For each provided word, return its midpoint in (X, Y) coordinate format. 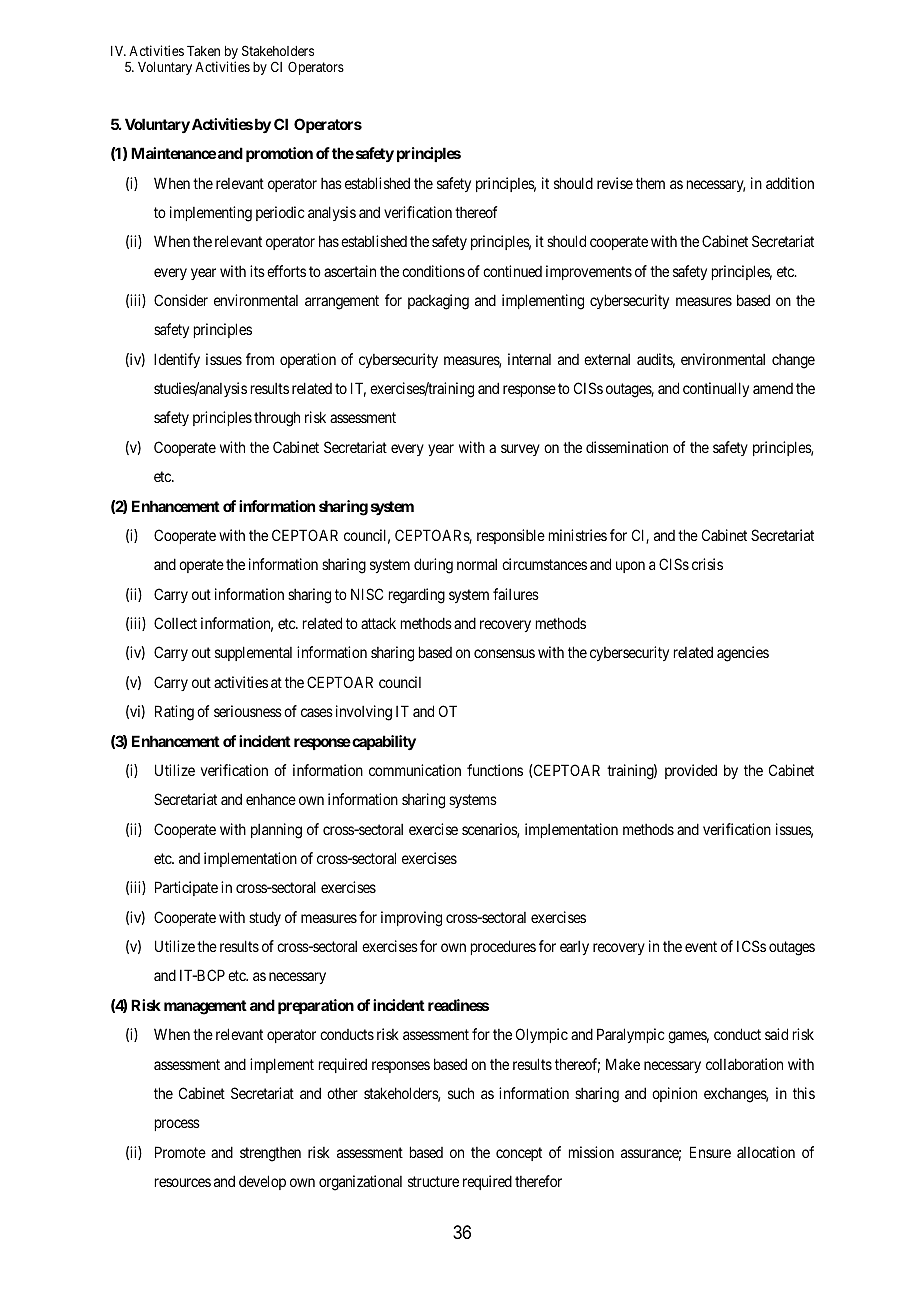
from (260, 359)
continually (716, 389)
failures (516, 594)
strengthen (270, 1154)
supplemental (253, 653)
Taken (203, 51)
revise (615, 183)
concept (519, 1154)
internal (529, 359)
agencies (743, 654)
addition (790, 183)
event (701, 946)
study (265, 918)
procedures (503, 947)
